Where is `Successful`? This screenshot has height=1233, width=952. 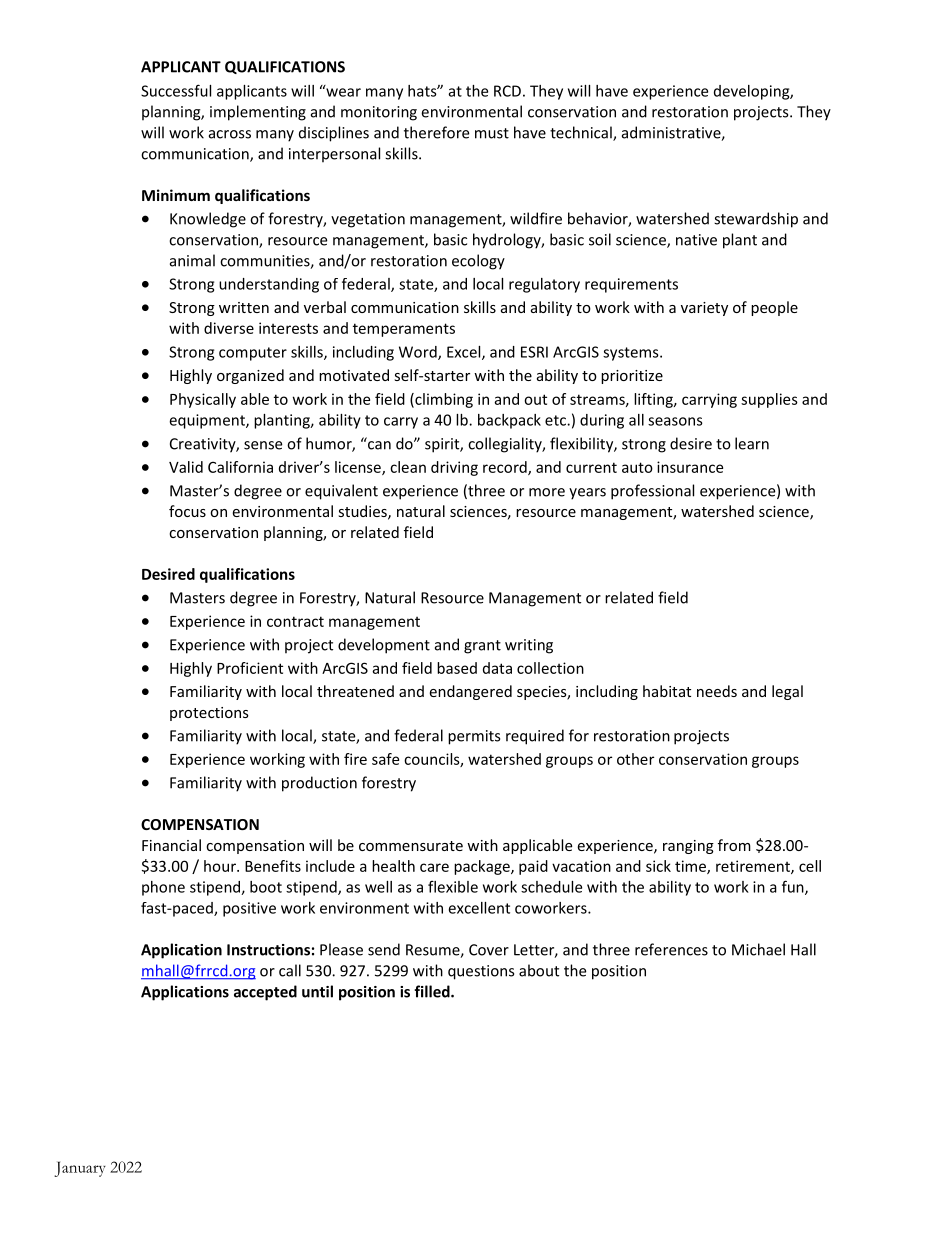
Successful is located at coordinates (176, 90).
